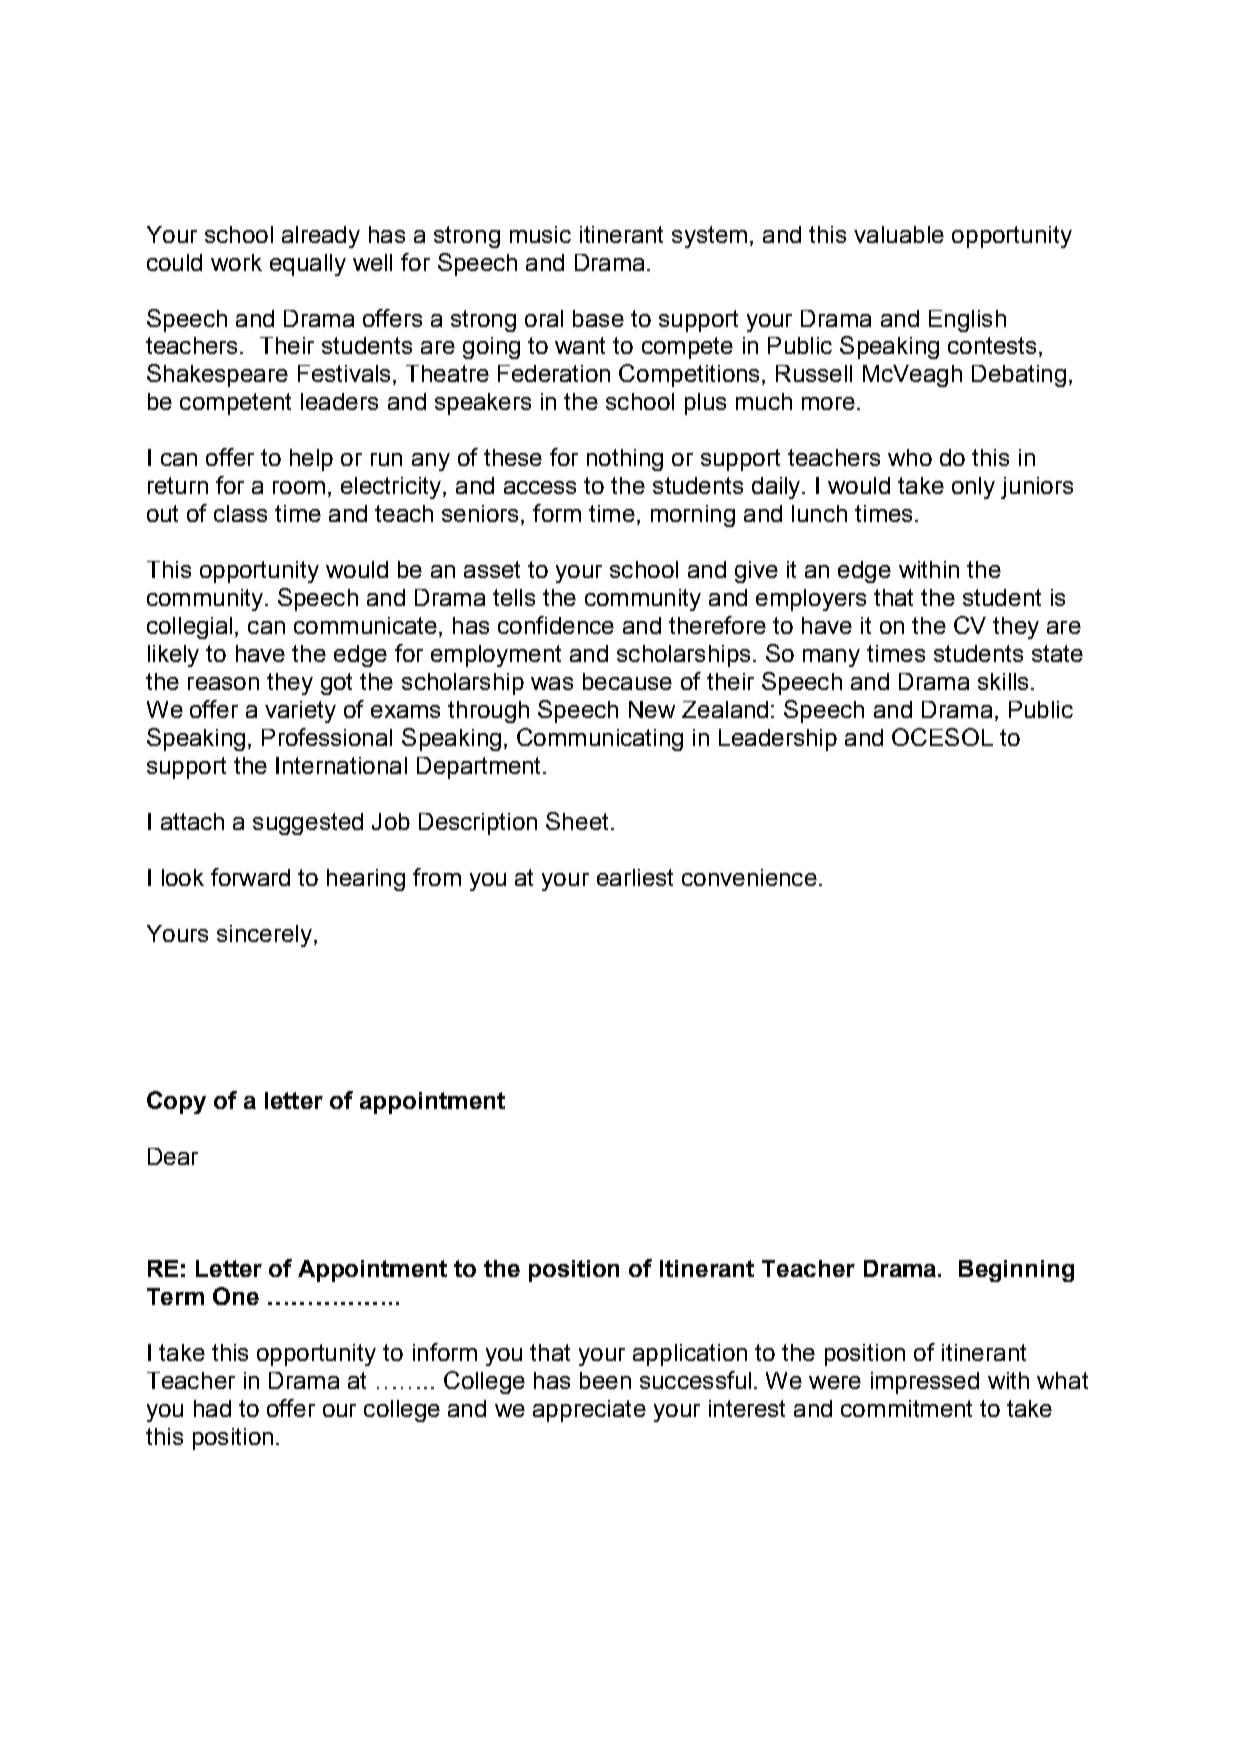  I want to click on convenience, so click(749, 877).
